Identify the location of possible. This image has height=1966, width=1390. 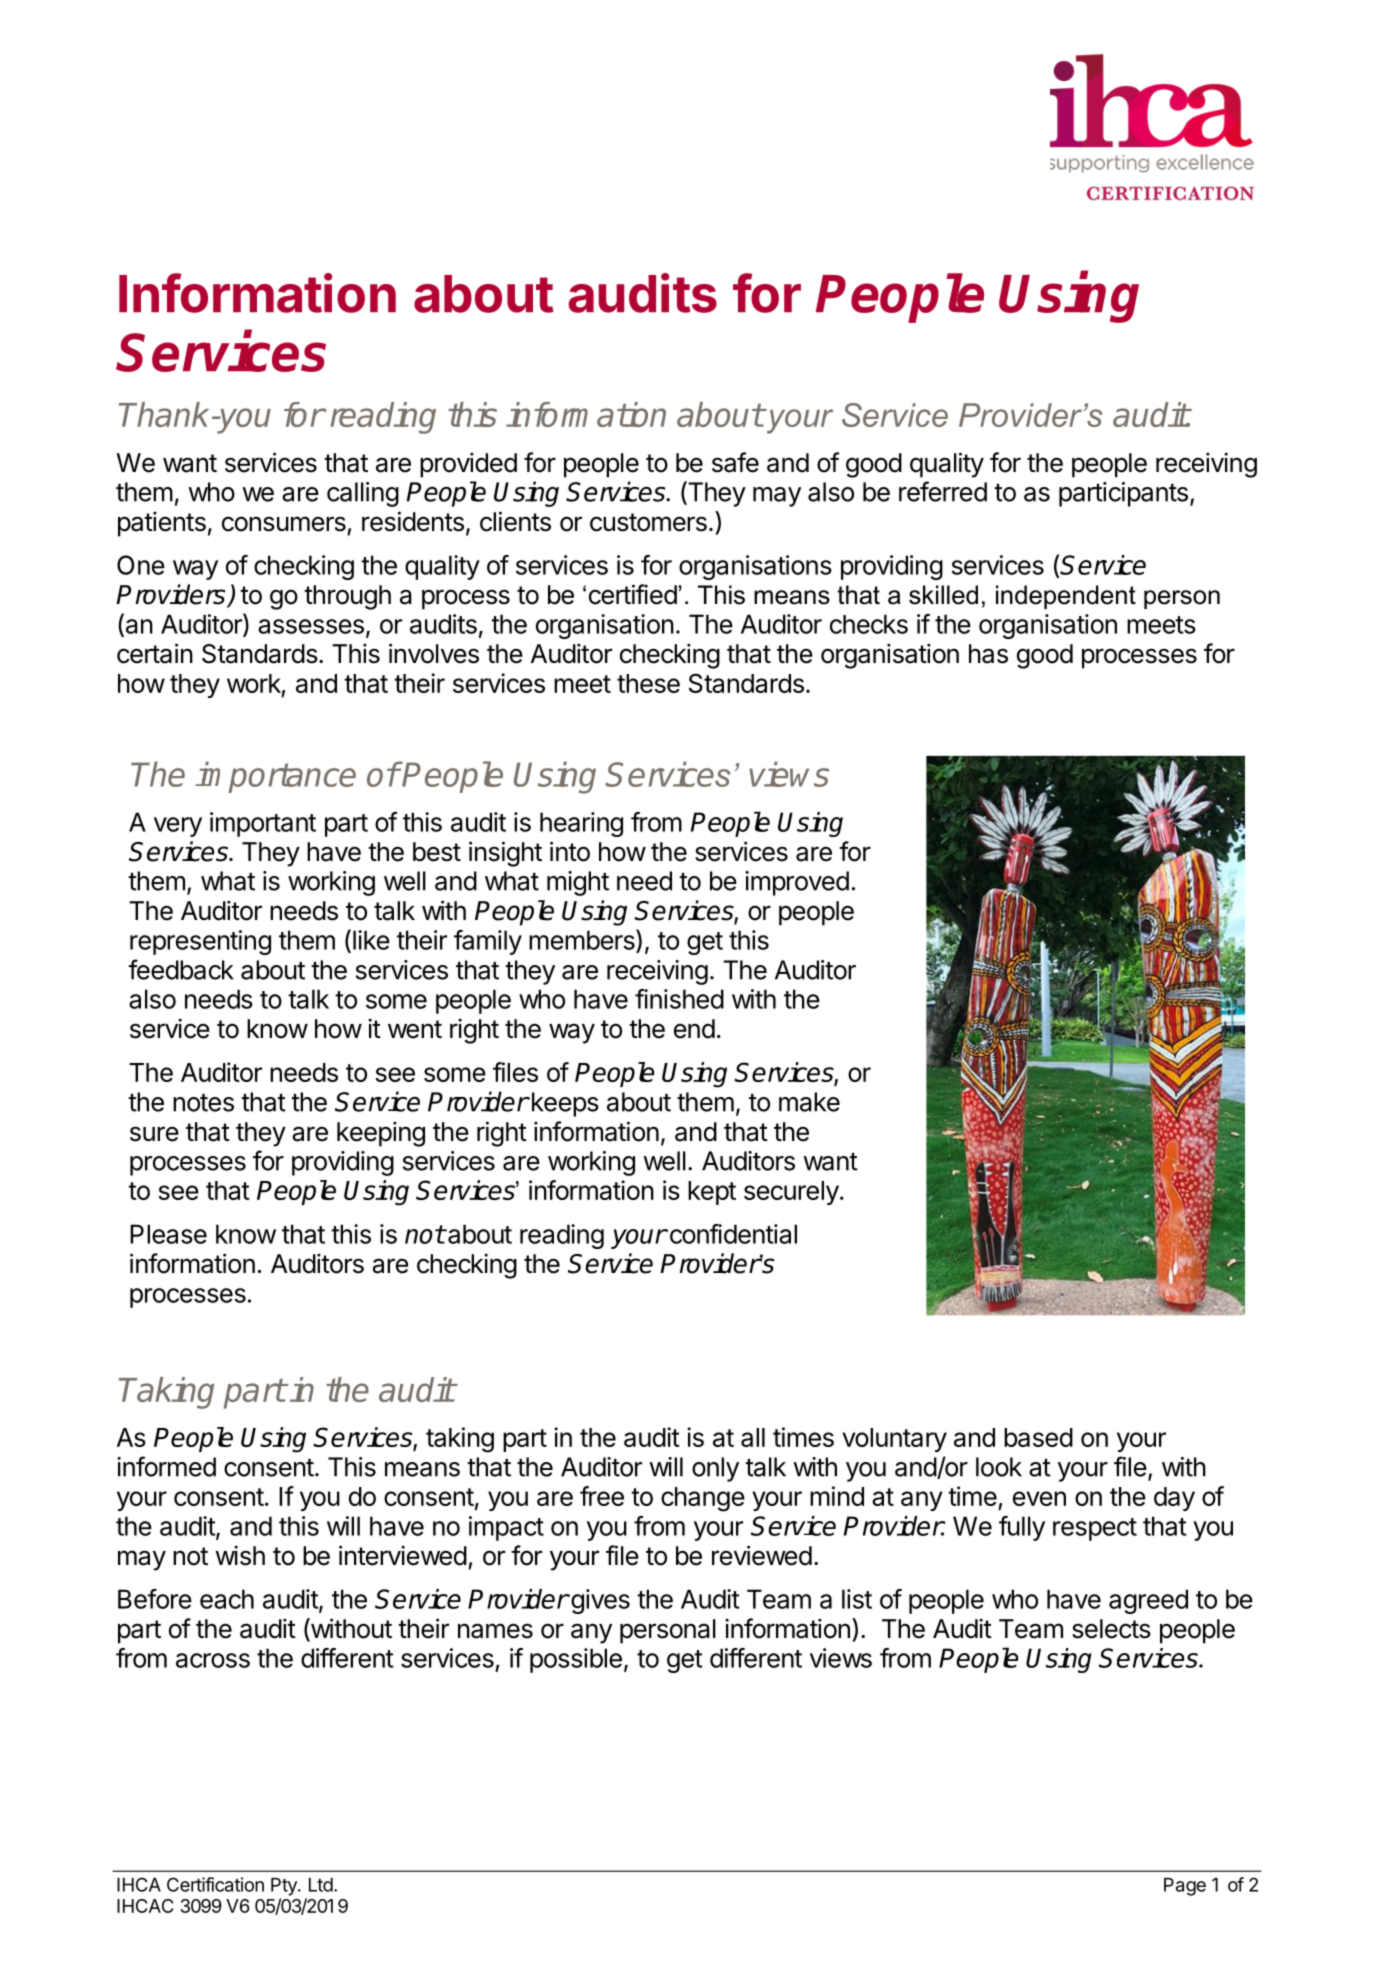
(576, 1660).
